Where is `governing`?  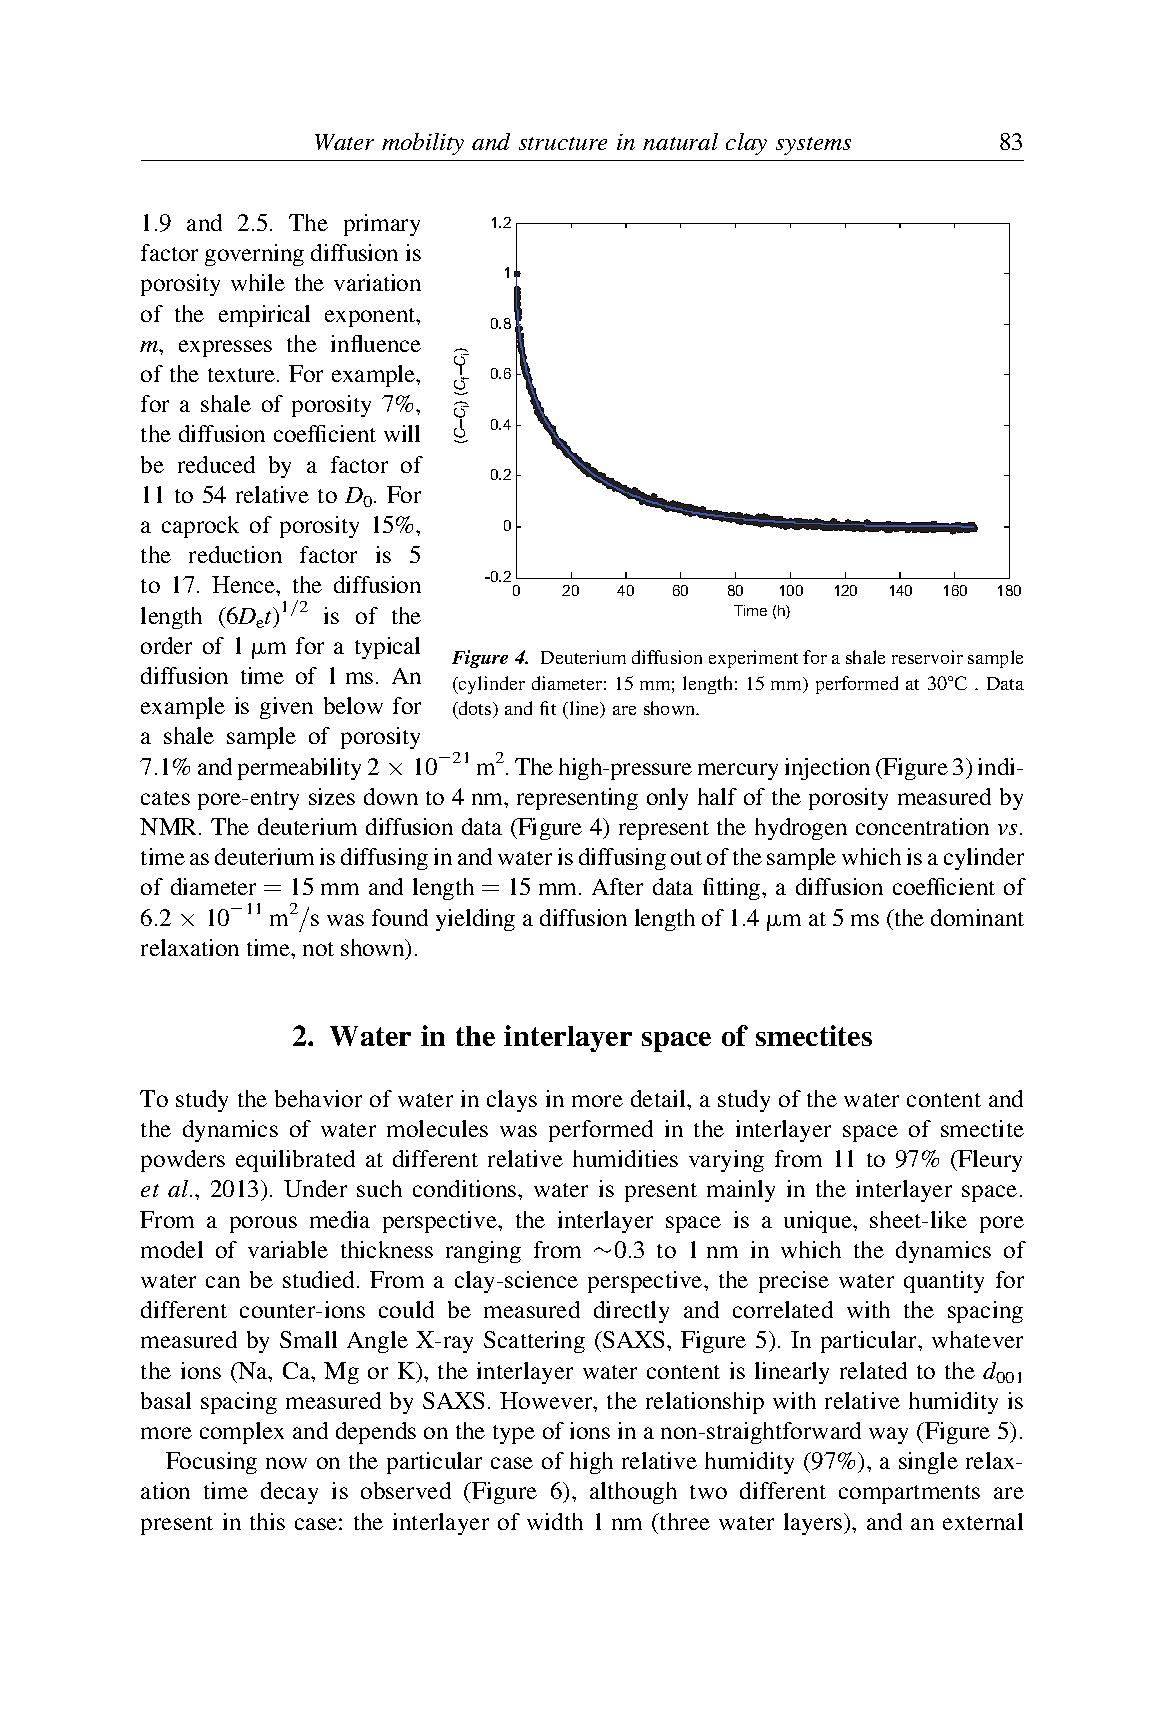
governing is located at coordinates (254, 255).
